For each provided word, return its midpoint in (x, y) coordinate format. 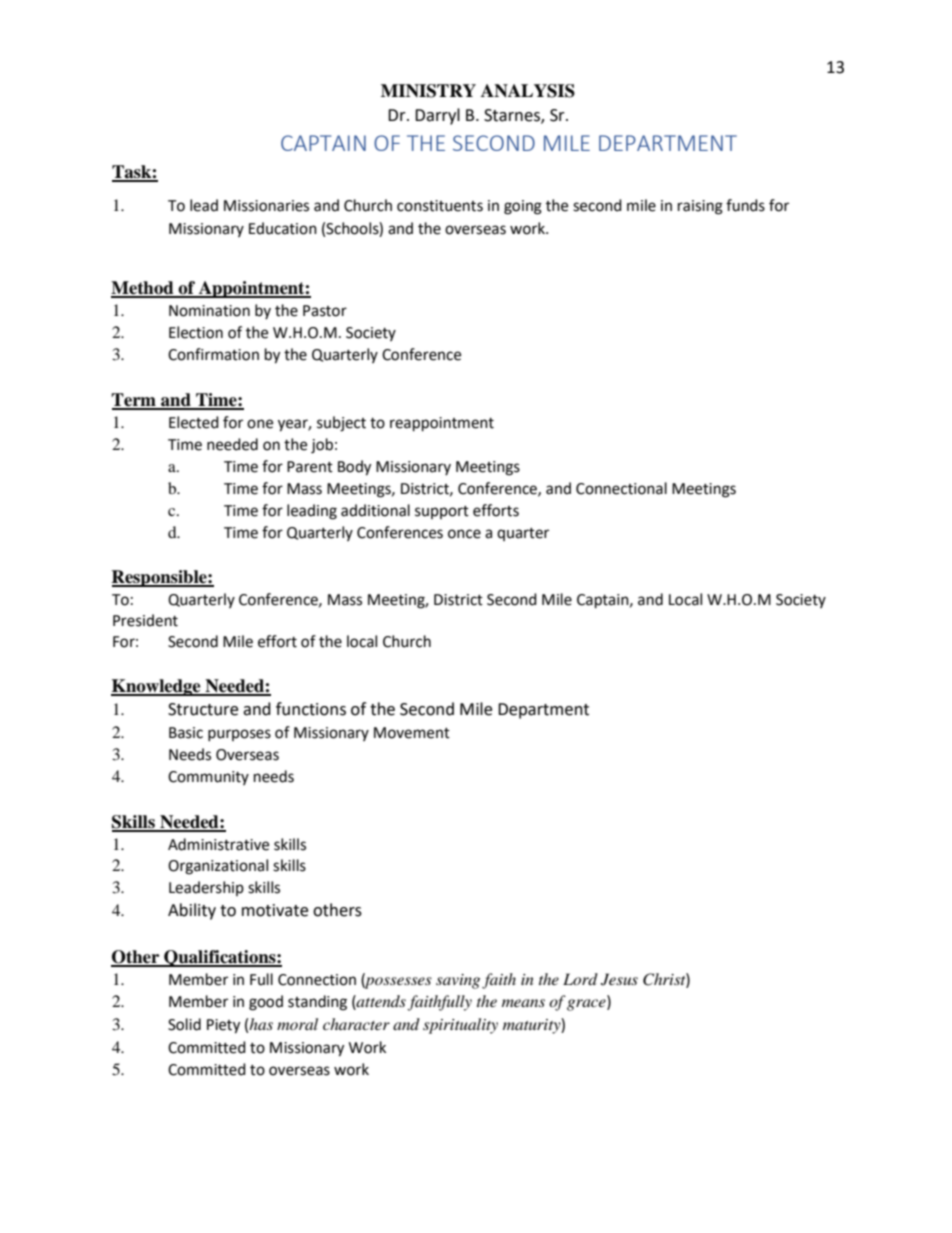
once (464, 534)
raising (700, 207)
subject (341, 424)
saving (458, 981)
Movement (412, 733)
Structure (203, 709)
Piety (223, 1026)
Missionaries (266, 206)
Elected (194, 422)
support (442, 512)
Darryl (437, 116)
